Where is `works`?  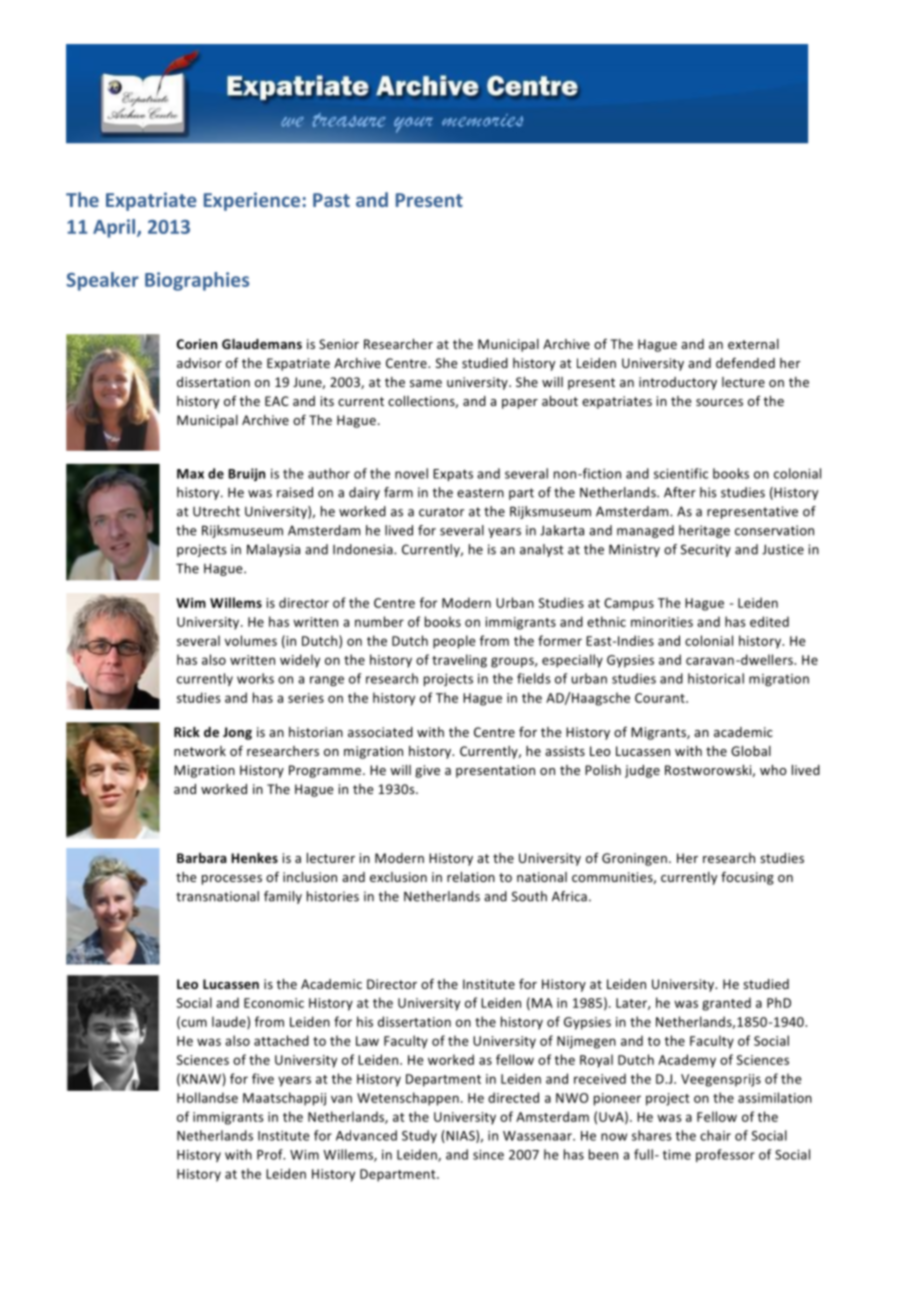
works is located at coordinates (255, 678).
